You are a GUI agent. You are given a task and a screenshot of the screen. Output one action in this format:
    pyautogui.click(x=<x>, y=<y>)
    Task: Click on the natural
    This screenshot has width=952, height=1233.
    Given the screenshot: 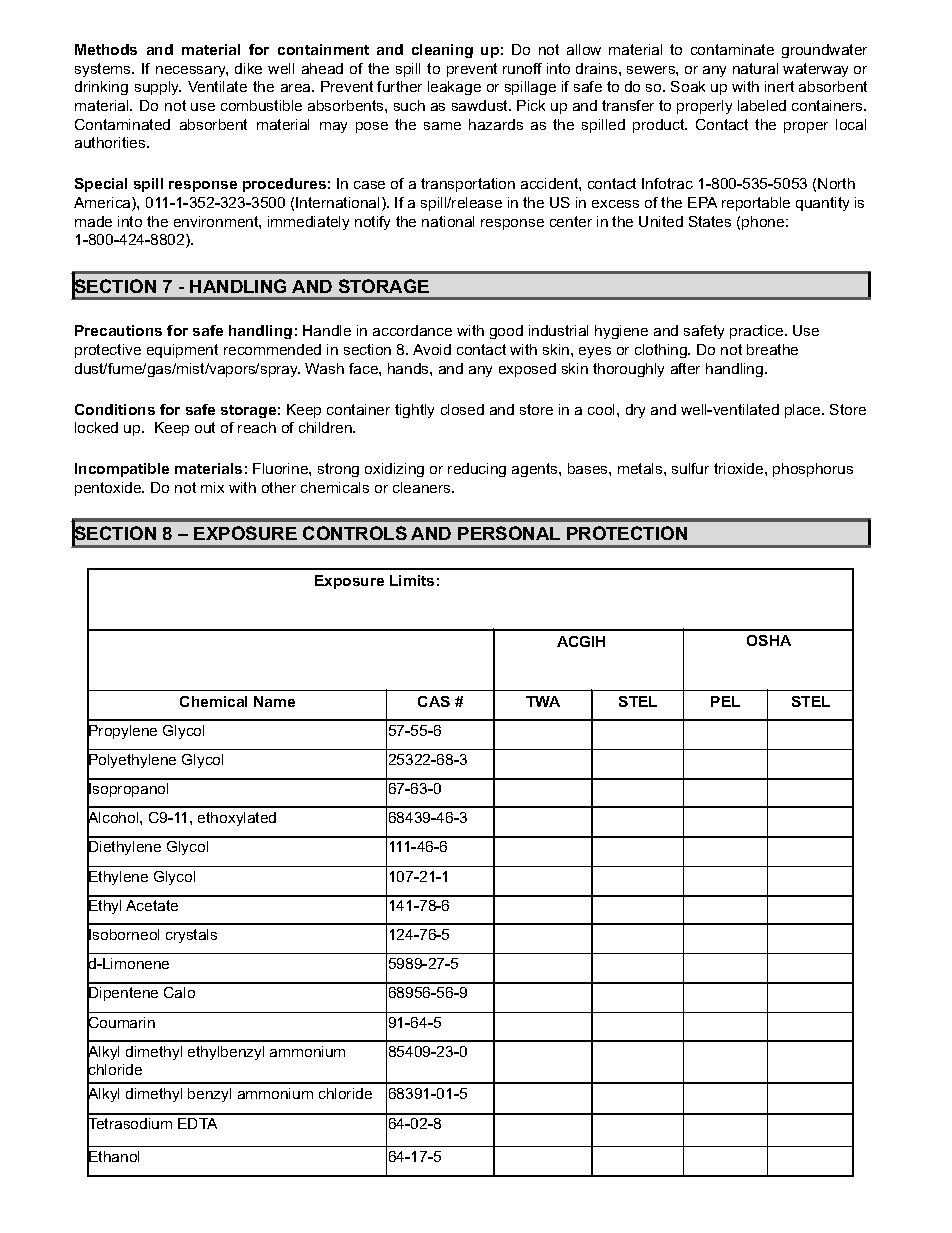 What is the action you would take?
    pyautogui.click(x=755, y=68)
